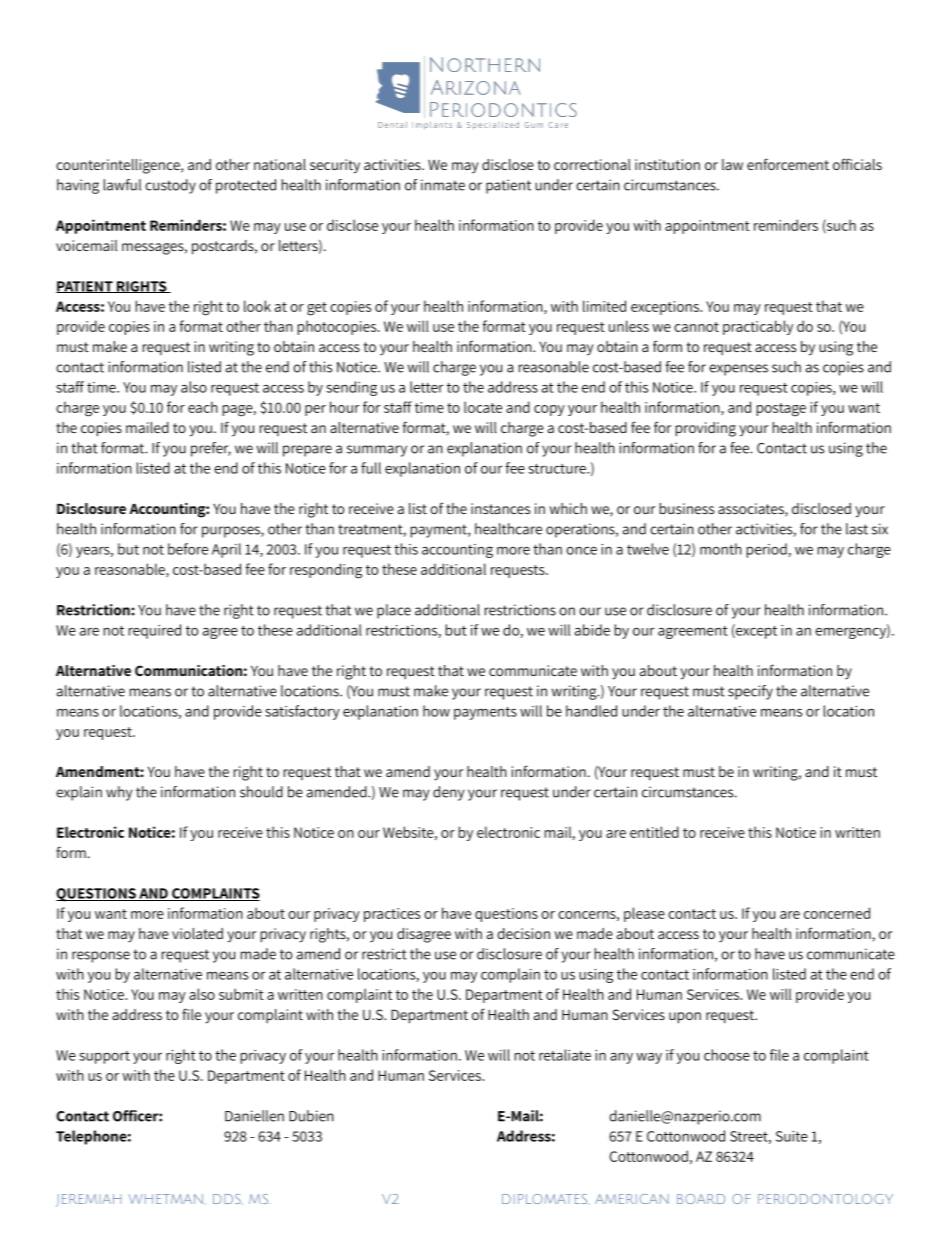 The image size is (952, 1233). Describe the element at coordinates (644, 914) in the screenshot. I see `please` at that location.
